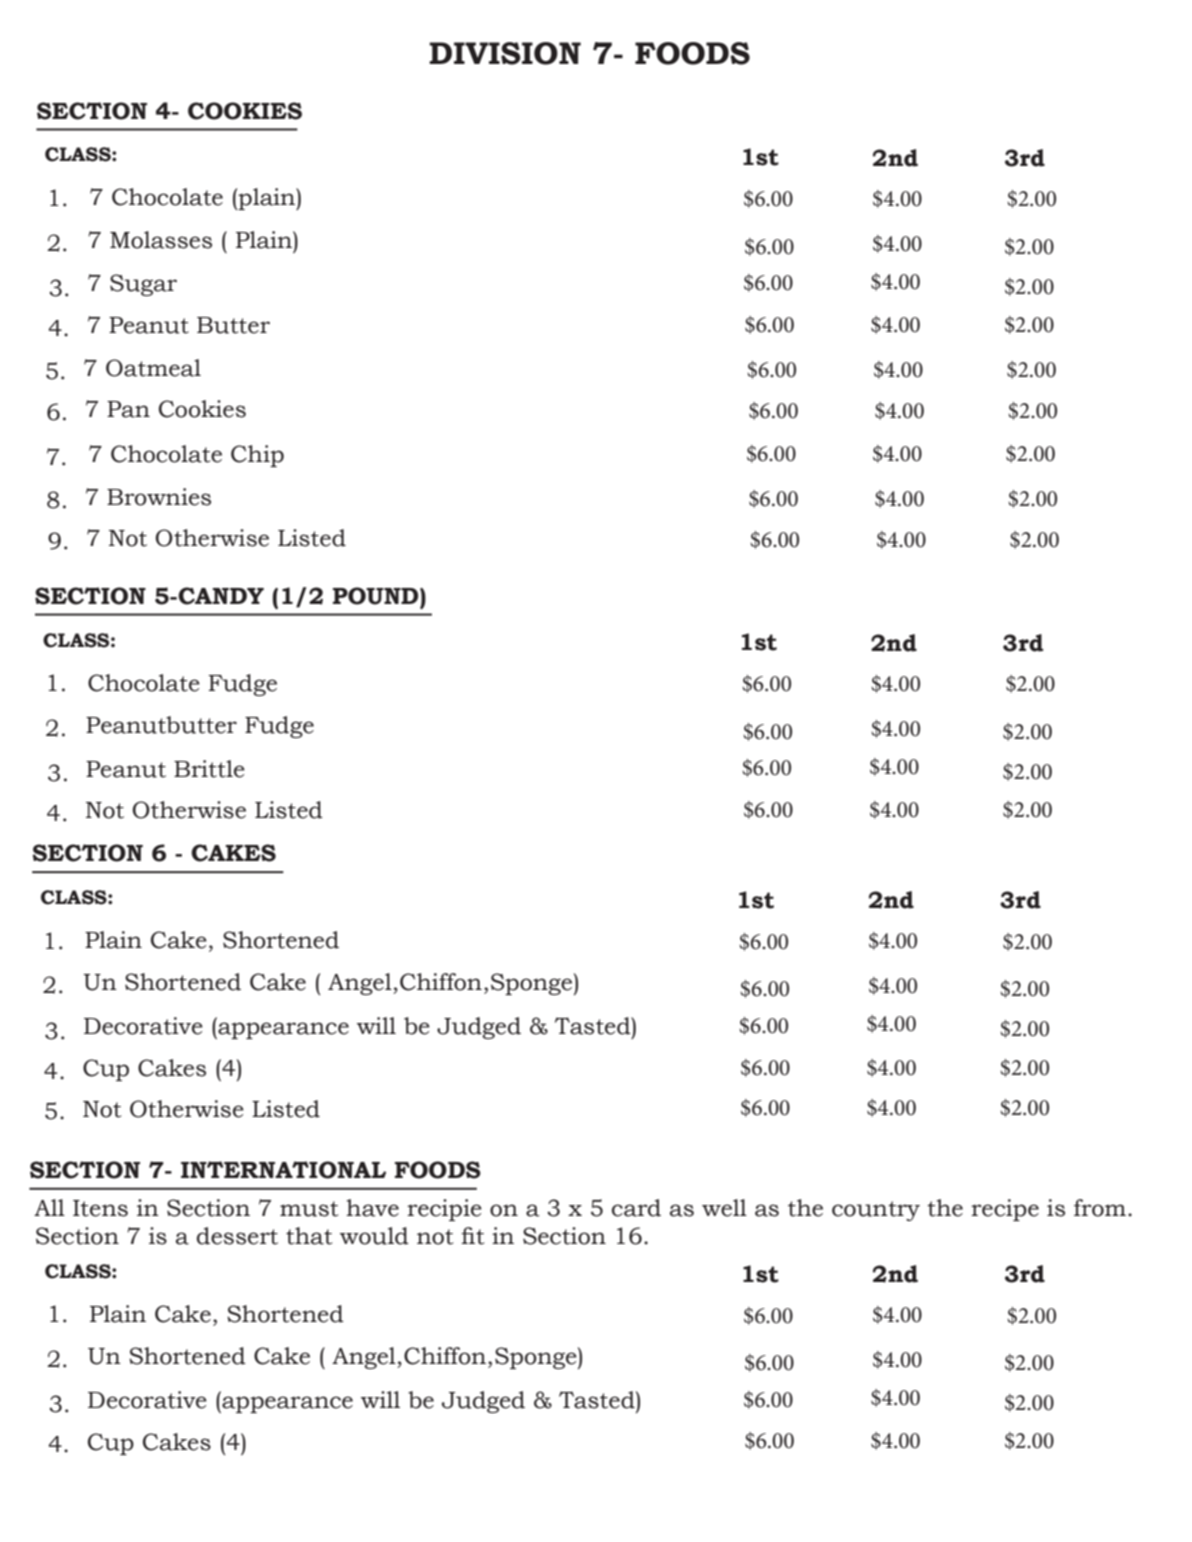 The image size is (1192, 1542). What do you see at coordinates (876, 1211) in the image?
I see `country` at bounding box center [876, 1211].
